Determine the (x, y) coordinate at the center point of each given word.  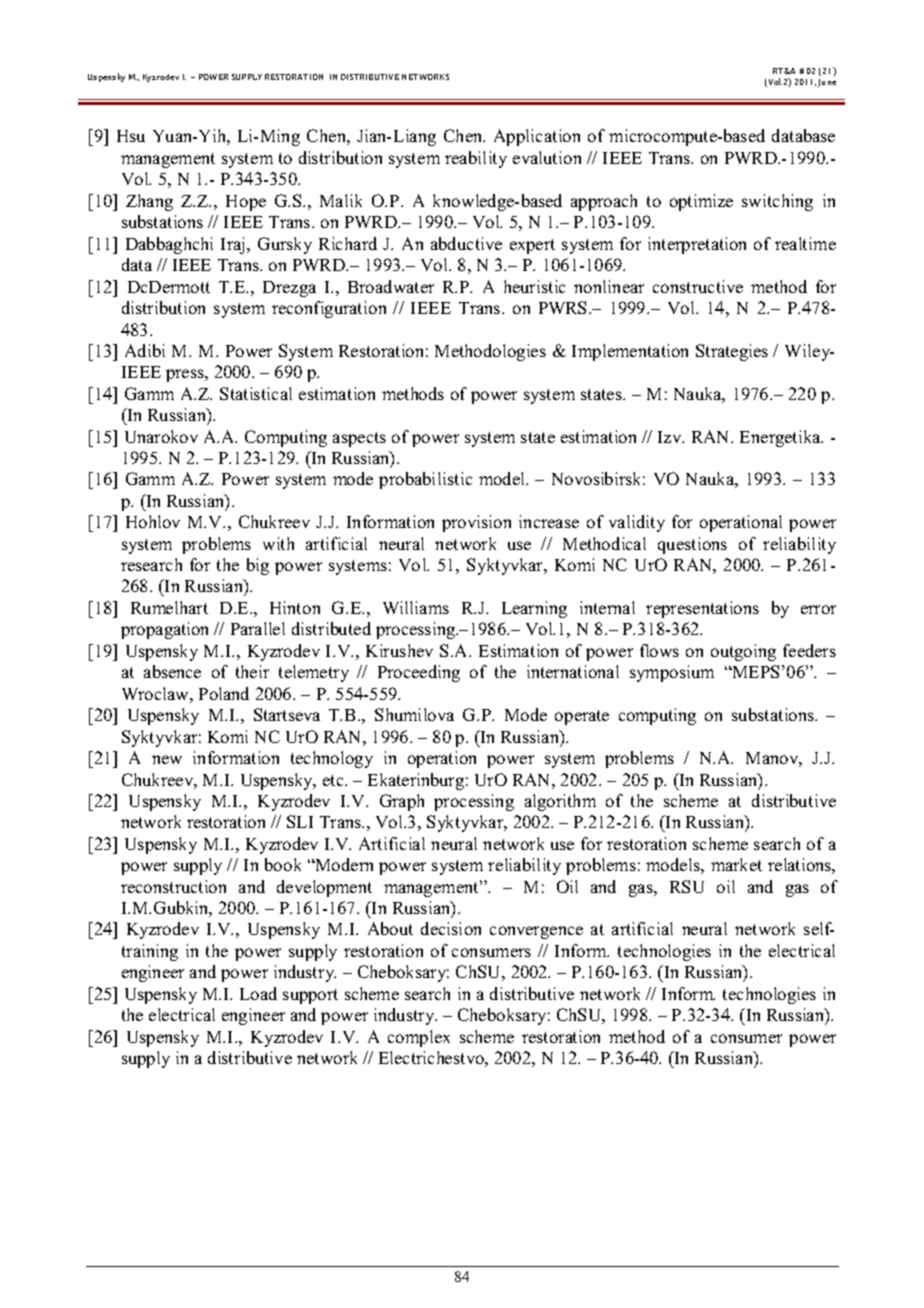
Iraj (234, 245)
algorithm (560, 802)
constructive (698, 286)
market (736, 864)
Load (258, 993)
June (827, 83)
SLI (300, 821)
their (252, 671)
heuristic (534, 286)
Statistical (256, 393)
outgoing (743, 652)
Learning (534, 609)
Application (537, 137)
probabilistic (425, 480)
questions (692, 545)
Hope (246, 203)
